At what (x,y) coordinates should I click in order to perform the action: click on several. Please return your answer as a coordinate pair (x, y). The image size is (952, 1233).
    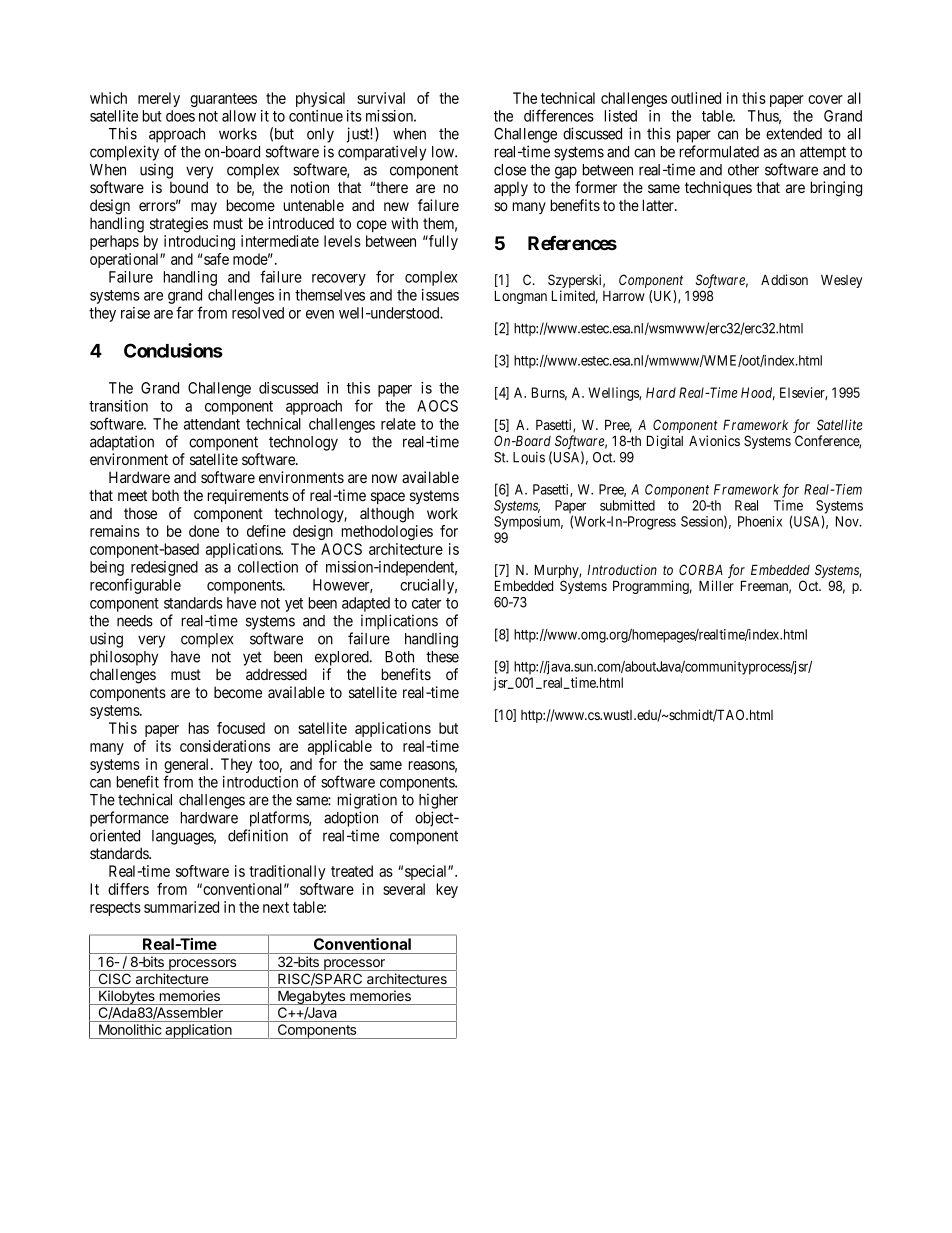
    Looking at the image, I should click on (404, 889).
